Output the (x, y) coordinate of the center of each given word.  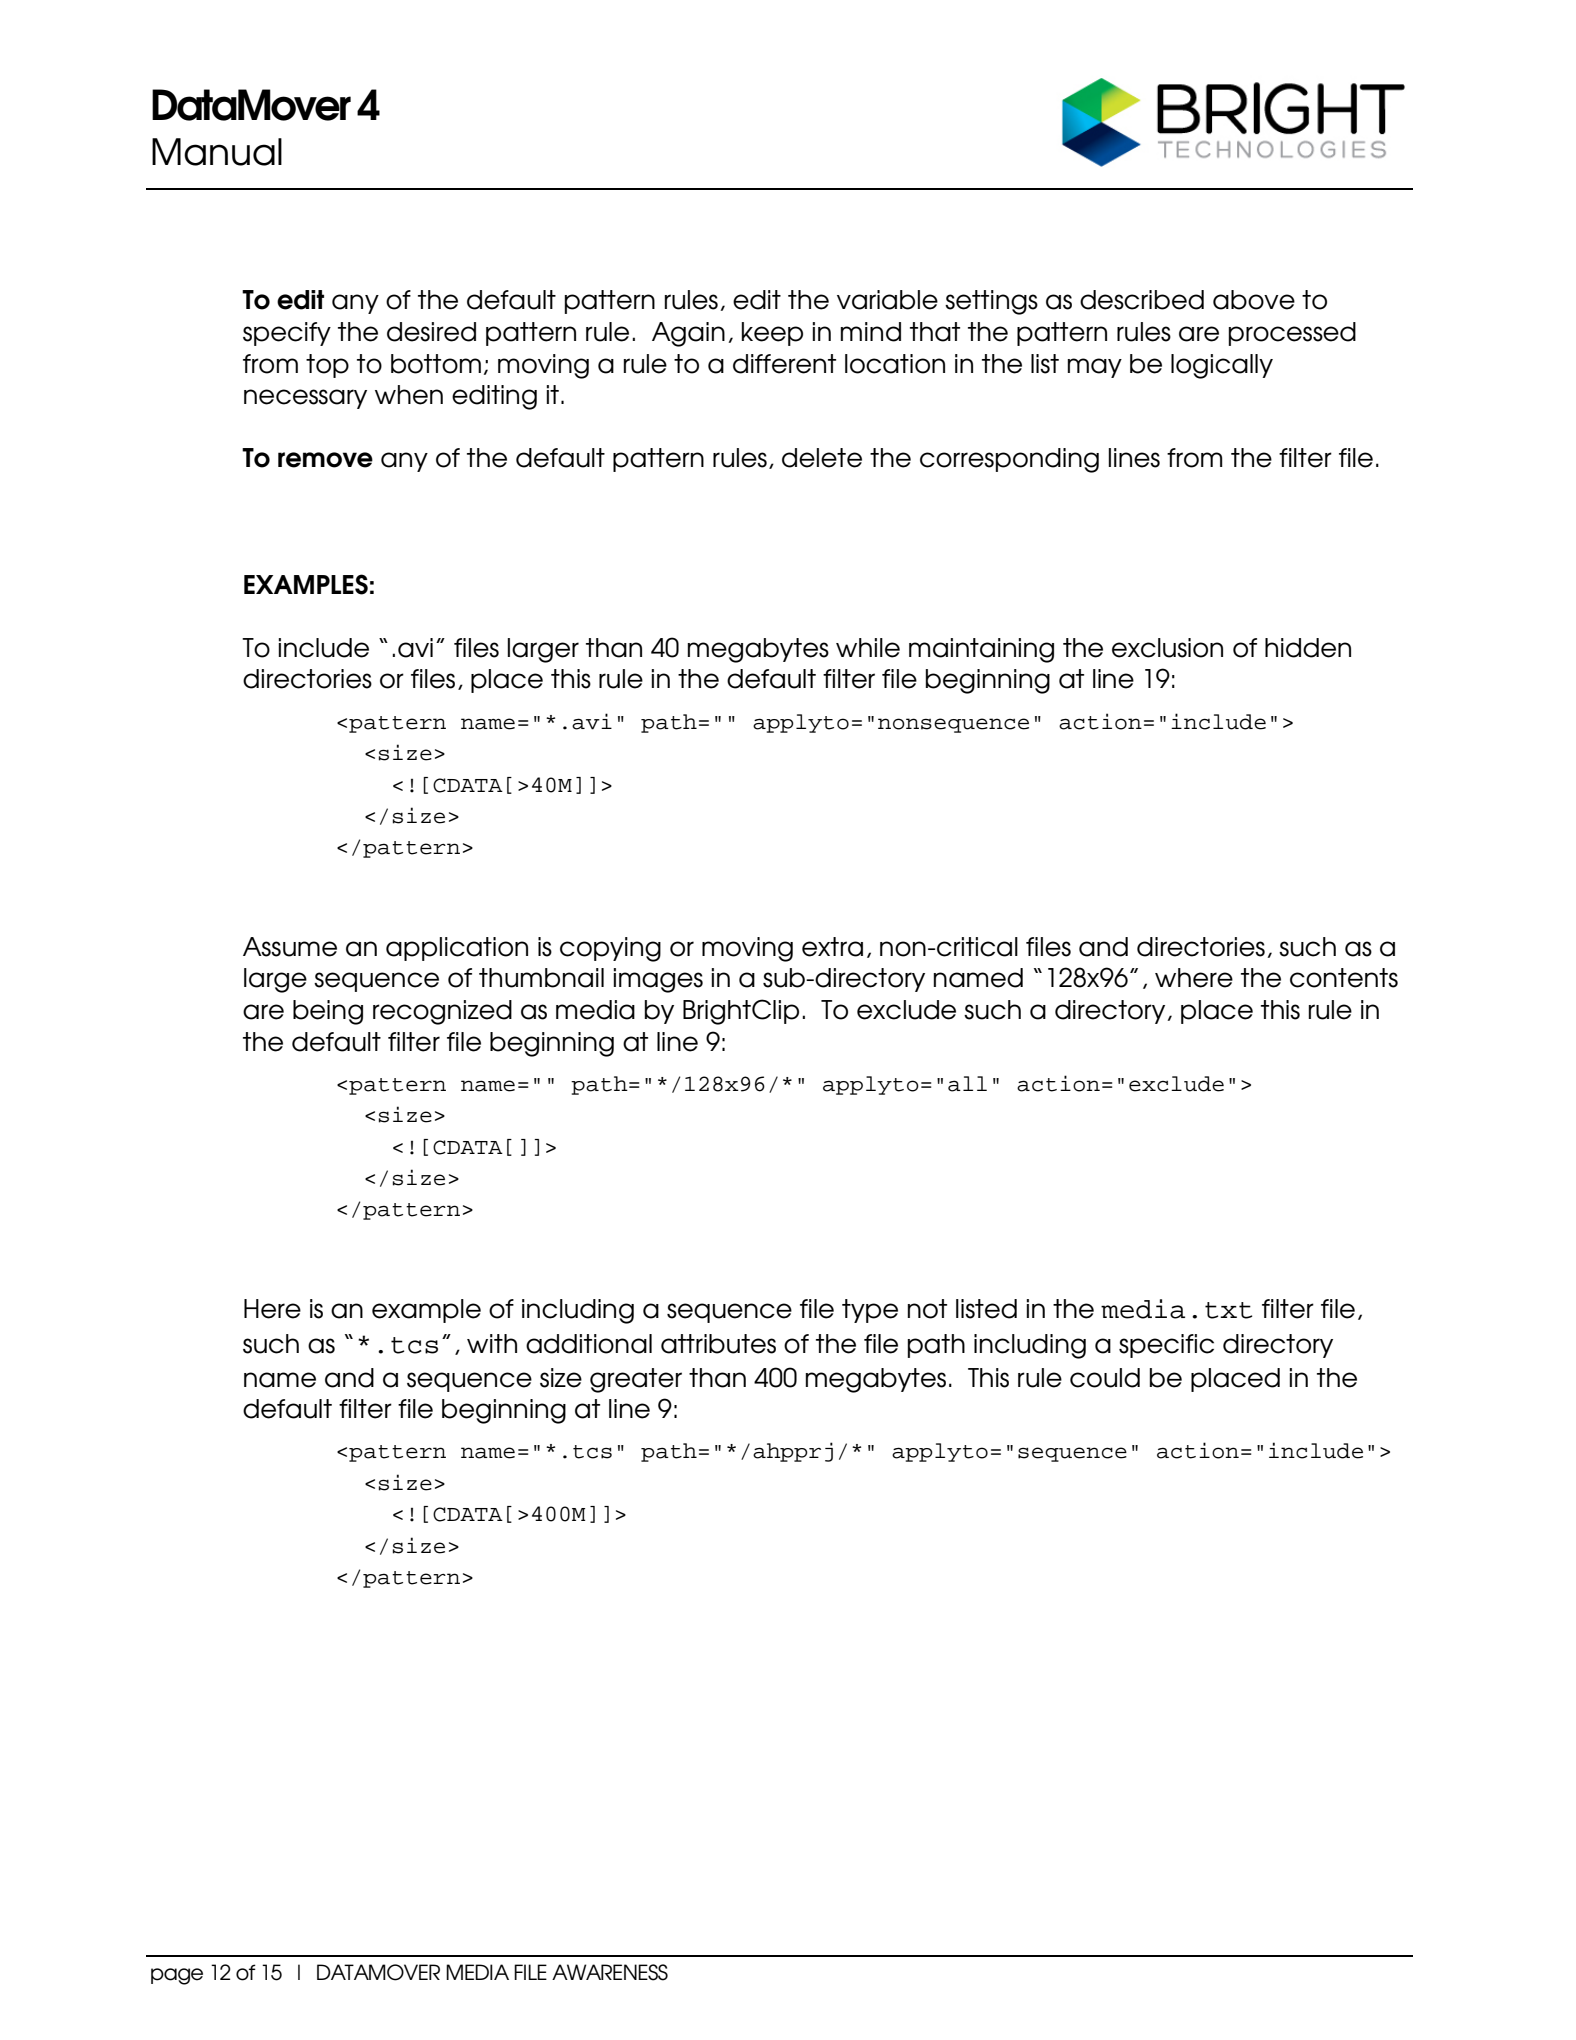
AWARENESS (610, 1972)
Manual (217, 152)
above (1254, 300)
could (1105, 1378)
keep (772, 334)
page (177, 1976)
